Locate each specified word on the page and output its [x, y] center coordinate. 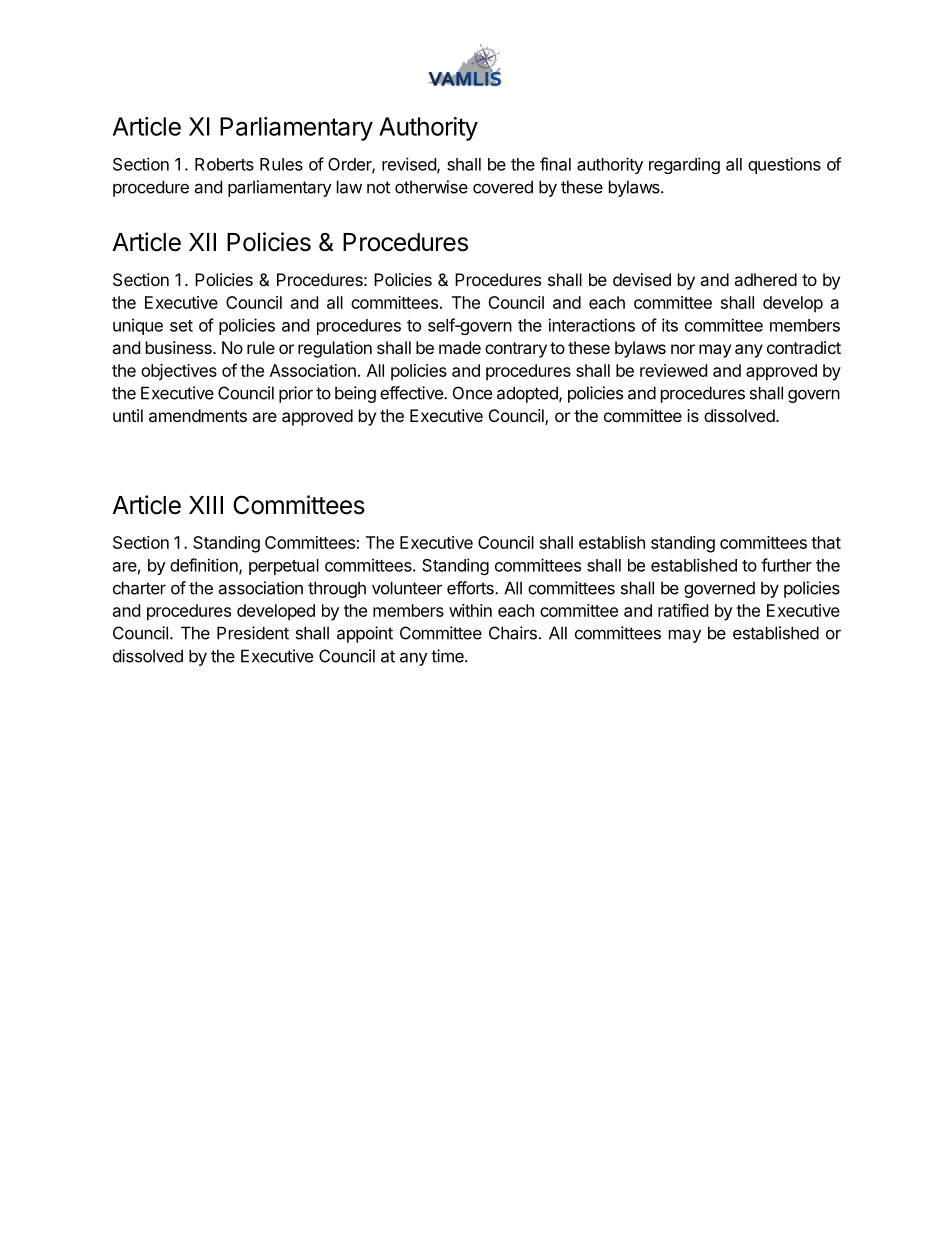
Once [472, 393]
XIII [206, 505]
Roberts [224, 164]
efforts [471, 588]
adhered [765, 279]
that [826, 542]
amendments [198, 415]
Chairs [513, 633]
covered [503, 187]
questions [784, 165]
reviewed [673, 370]
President [253, 633]
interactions [592, 325]
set [181, 326]
